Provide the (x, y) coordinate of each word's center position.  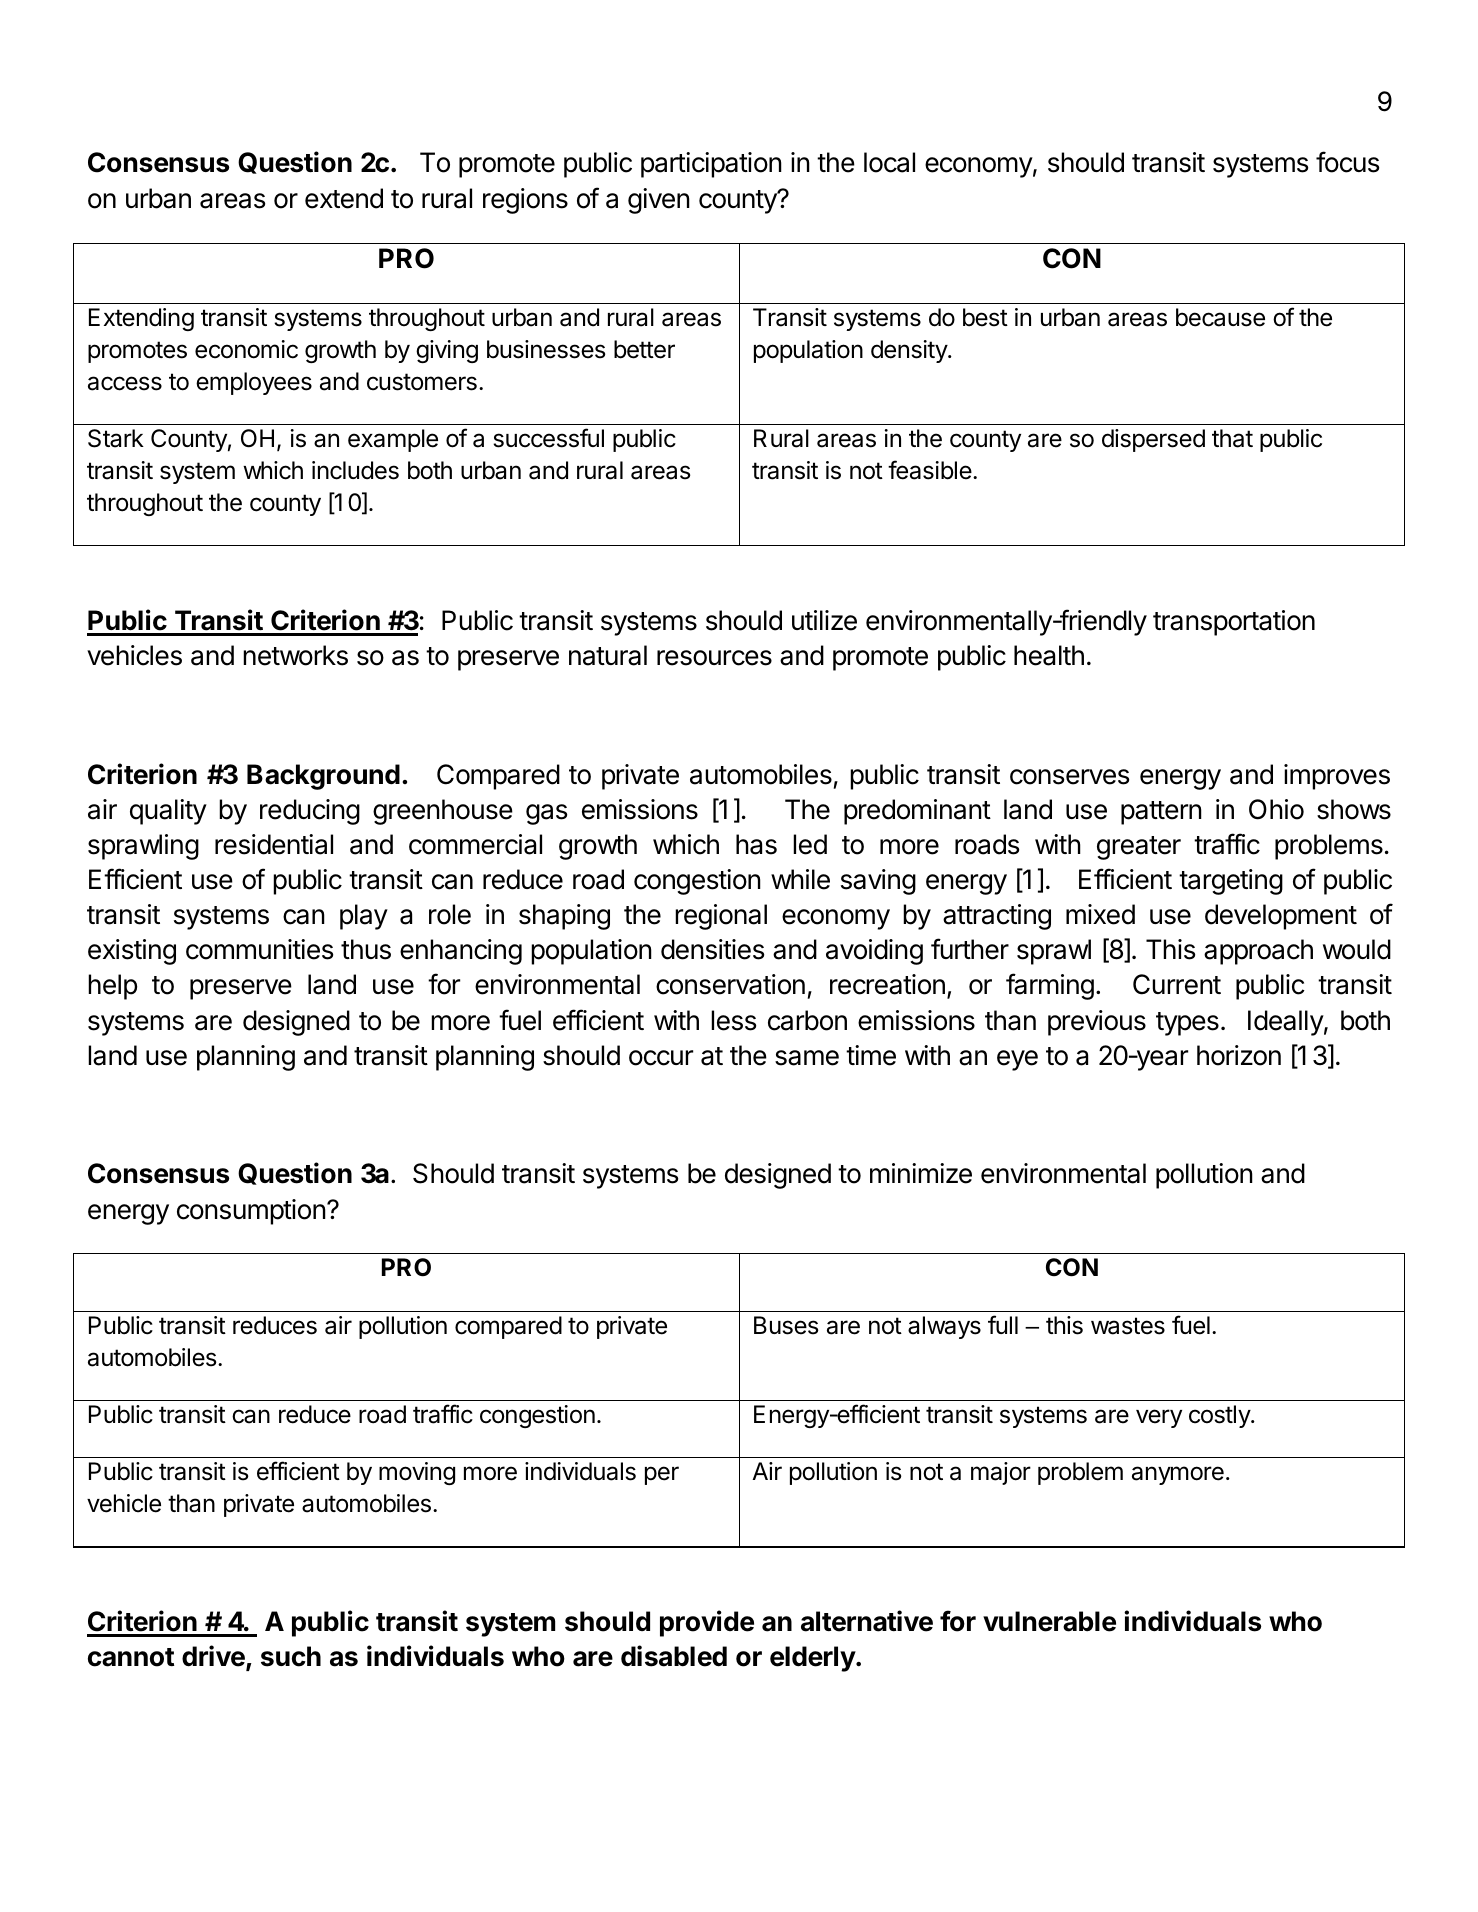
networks (295, 655)
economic (246, 349)
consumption (251, 1212)
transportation (1234, 623)
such (291, 1656)
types (1187, 1024)
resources (714, 658)
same (807, 1058)
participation (711, 165)
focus (1347, 162)
